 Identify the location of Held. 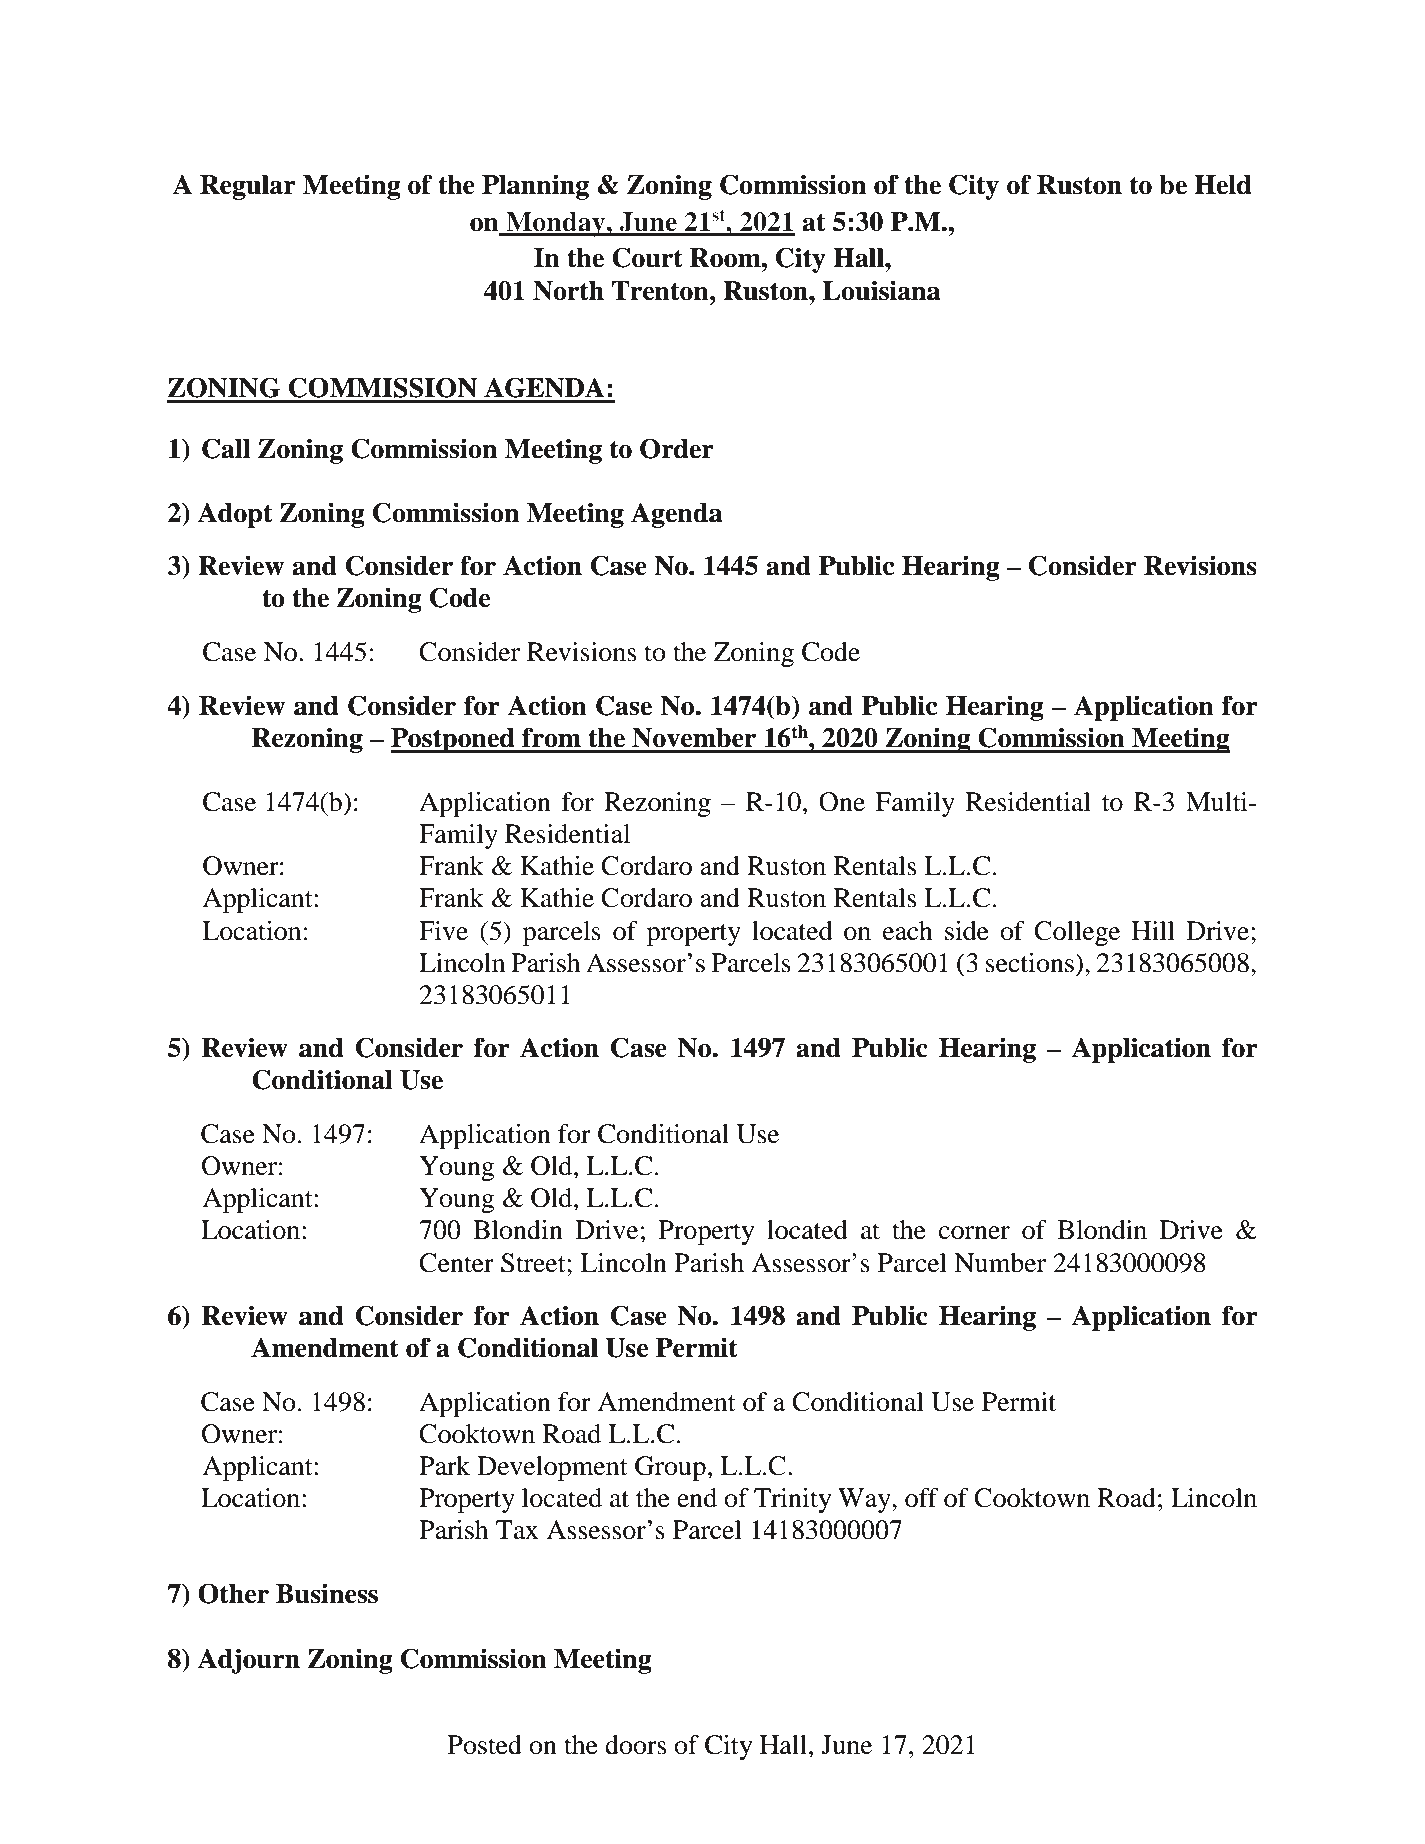
(1222, 185).
